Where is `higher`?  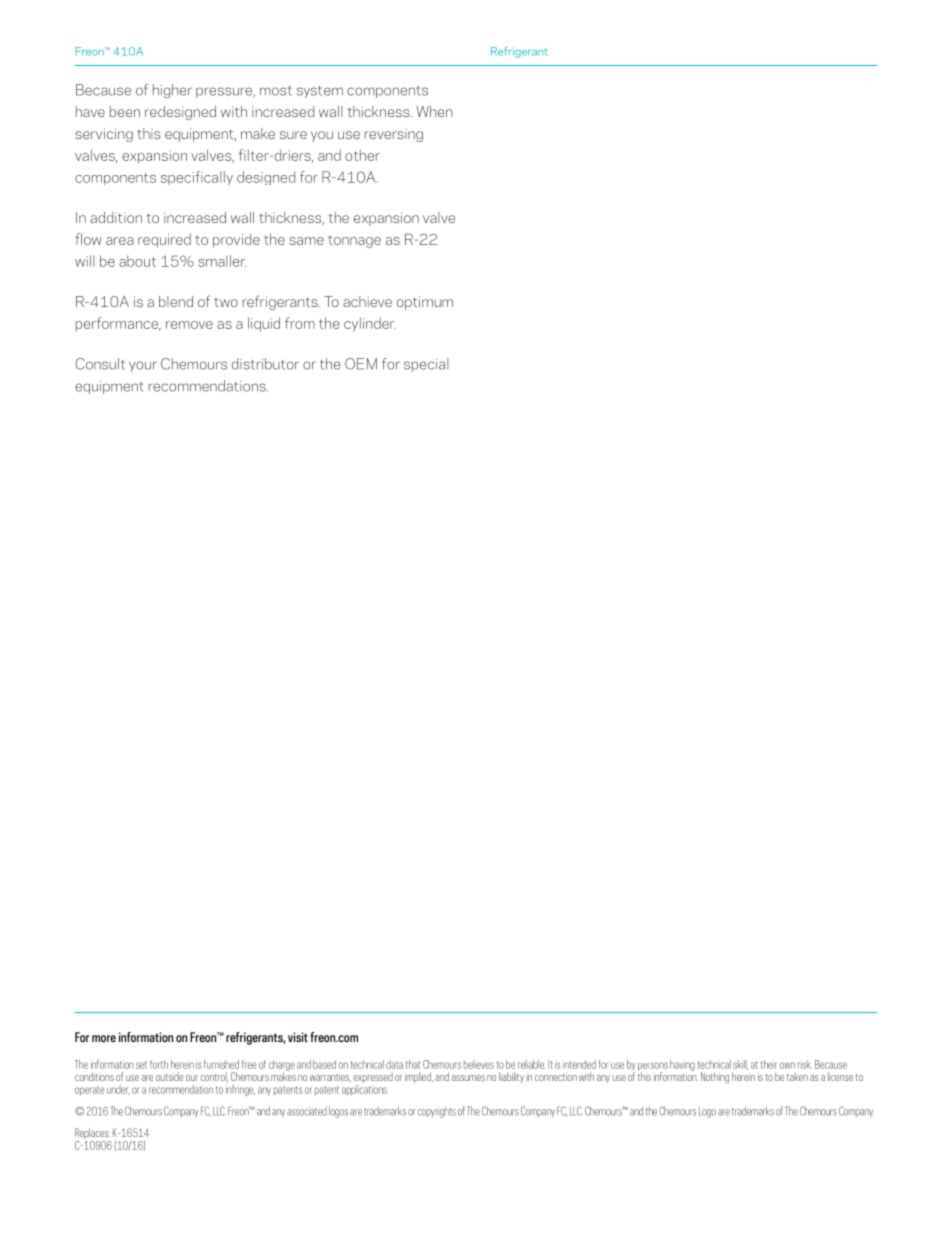 higher is located at coordinates (172, 91).
